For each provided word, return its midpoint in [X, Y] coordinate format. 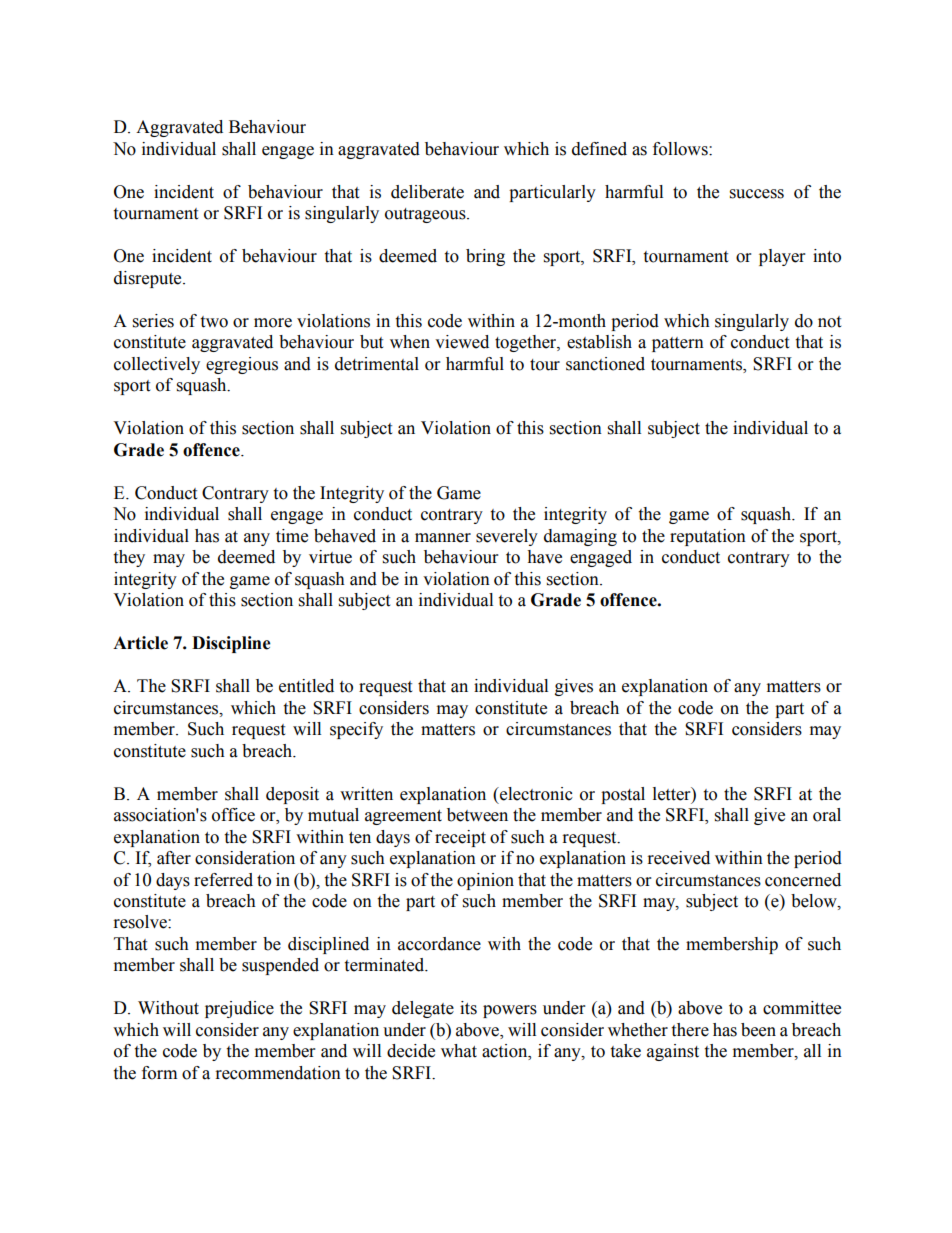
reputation [708, 537]
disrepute [149, 279]
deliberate [427, 192]
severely [507, 537]
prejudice [239, 1009]
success [757, 194]
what [459, 1051]
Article [140, 643]
